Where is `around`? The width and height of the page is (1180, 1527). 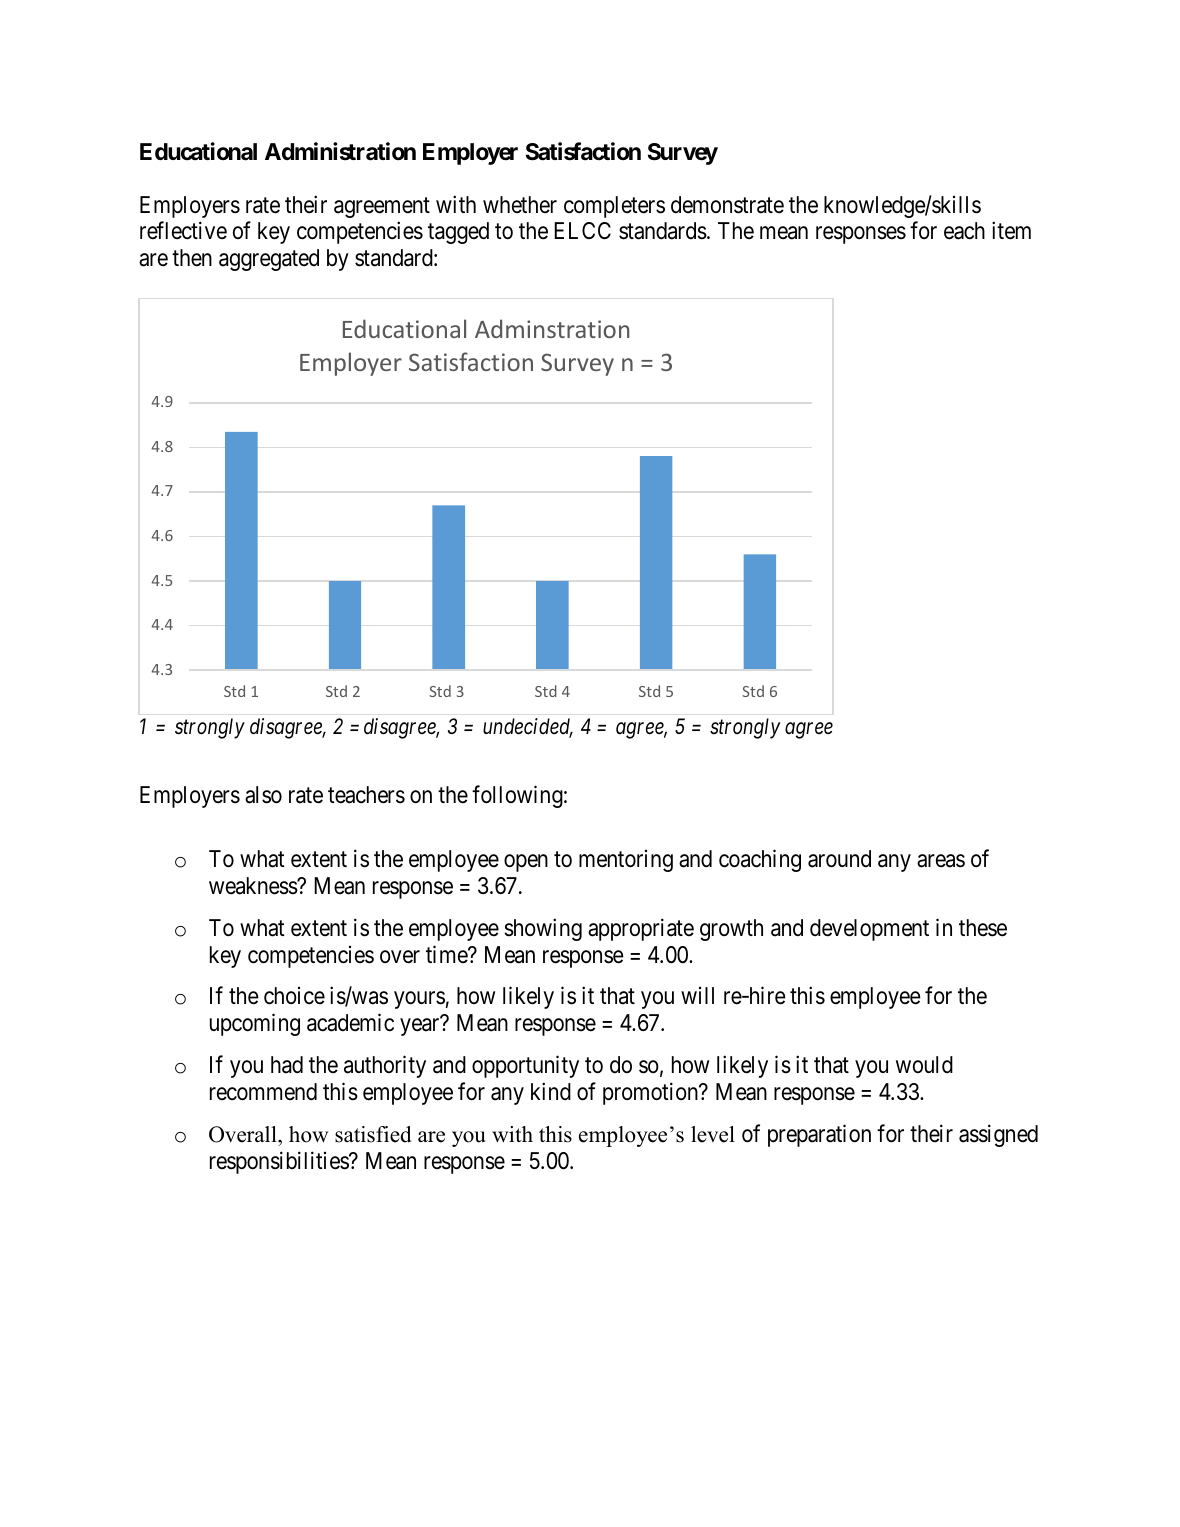 around is located at coordinates (839, 859).
